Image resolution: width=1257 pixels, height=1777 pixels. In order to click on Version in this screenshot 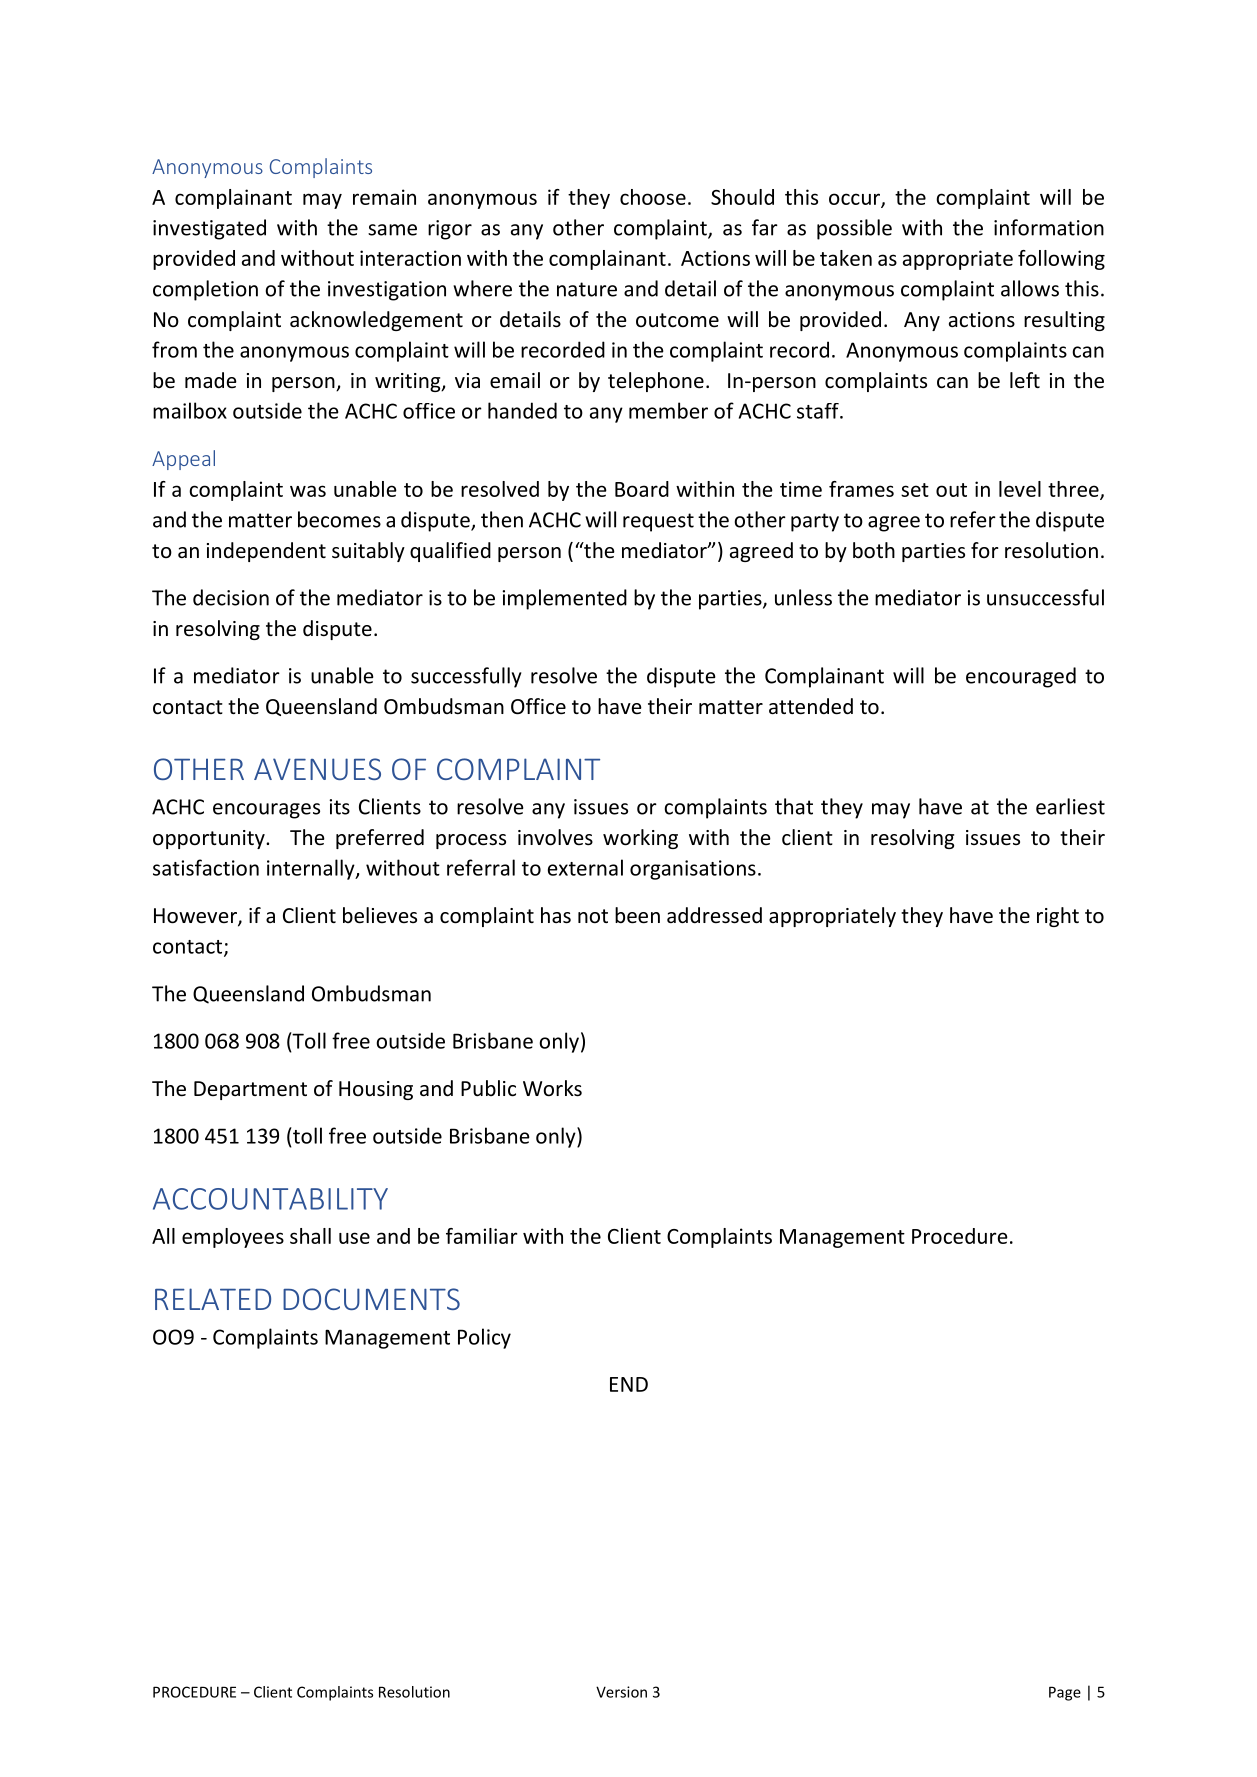, I will do `click(621, 1692)`.
